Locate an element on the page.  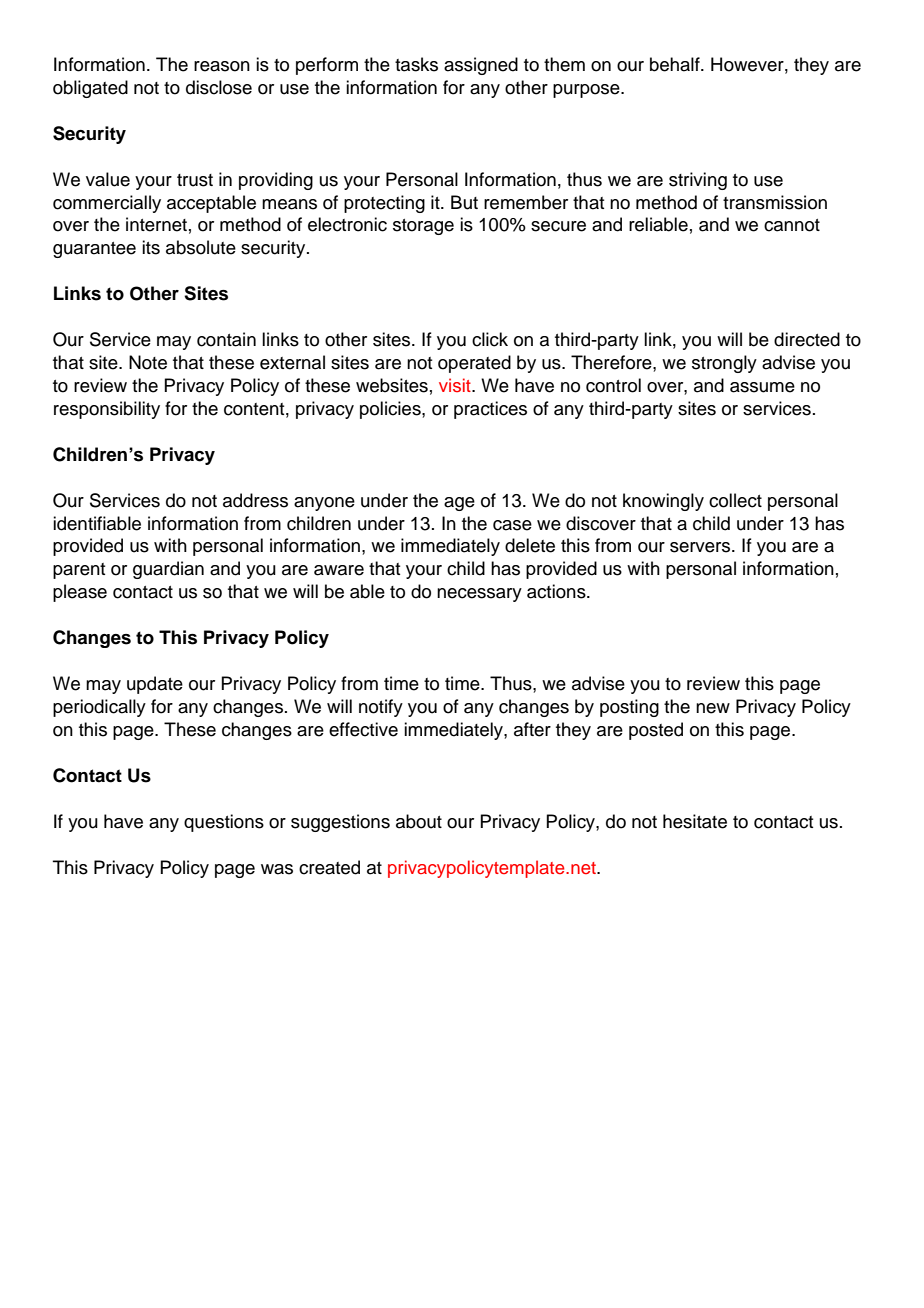
Note is located at coordinates (148, 362).
